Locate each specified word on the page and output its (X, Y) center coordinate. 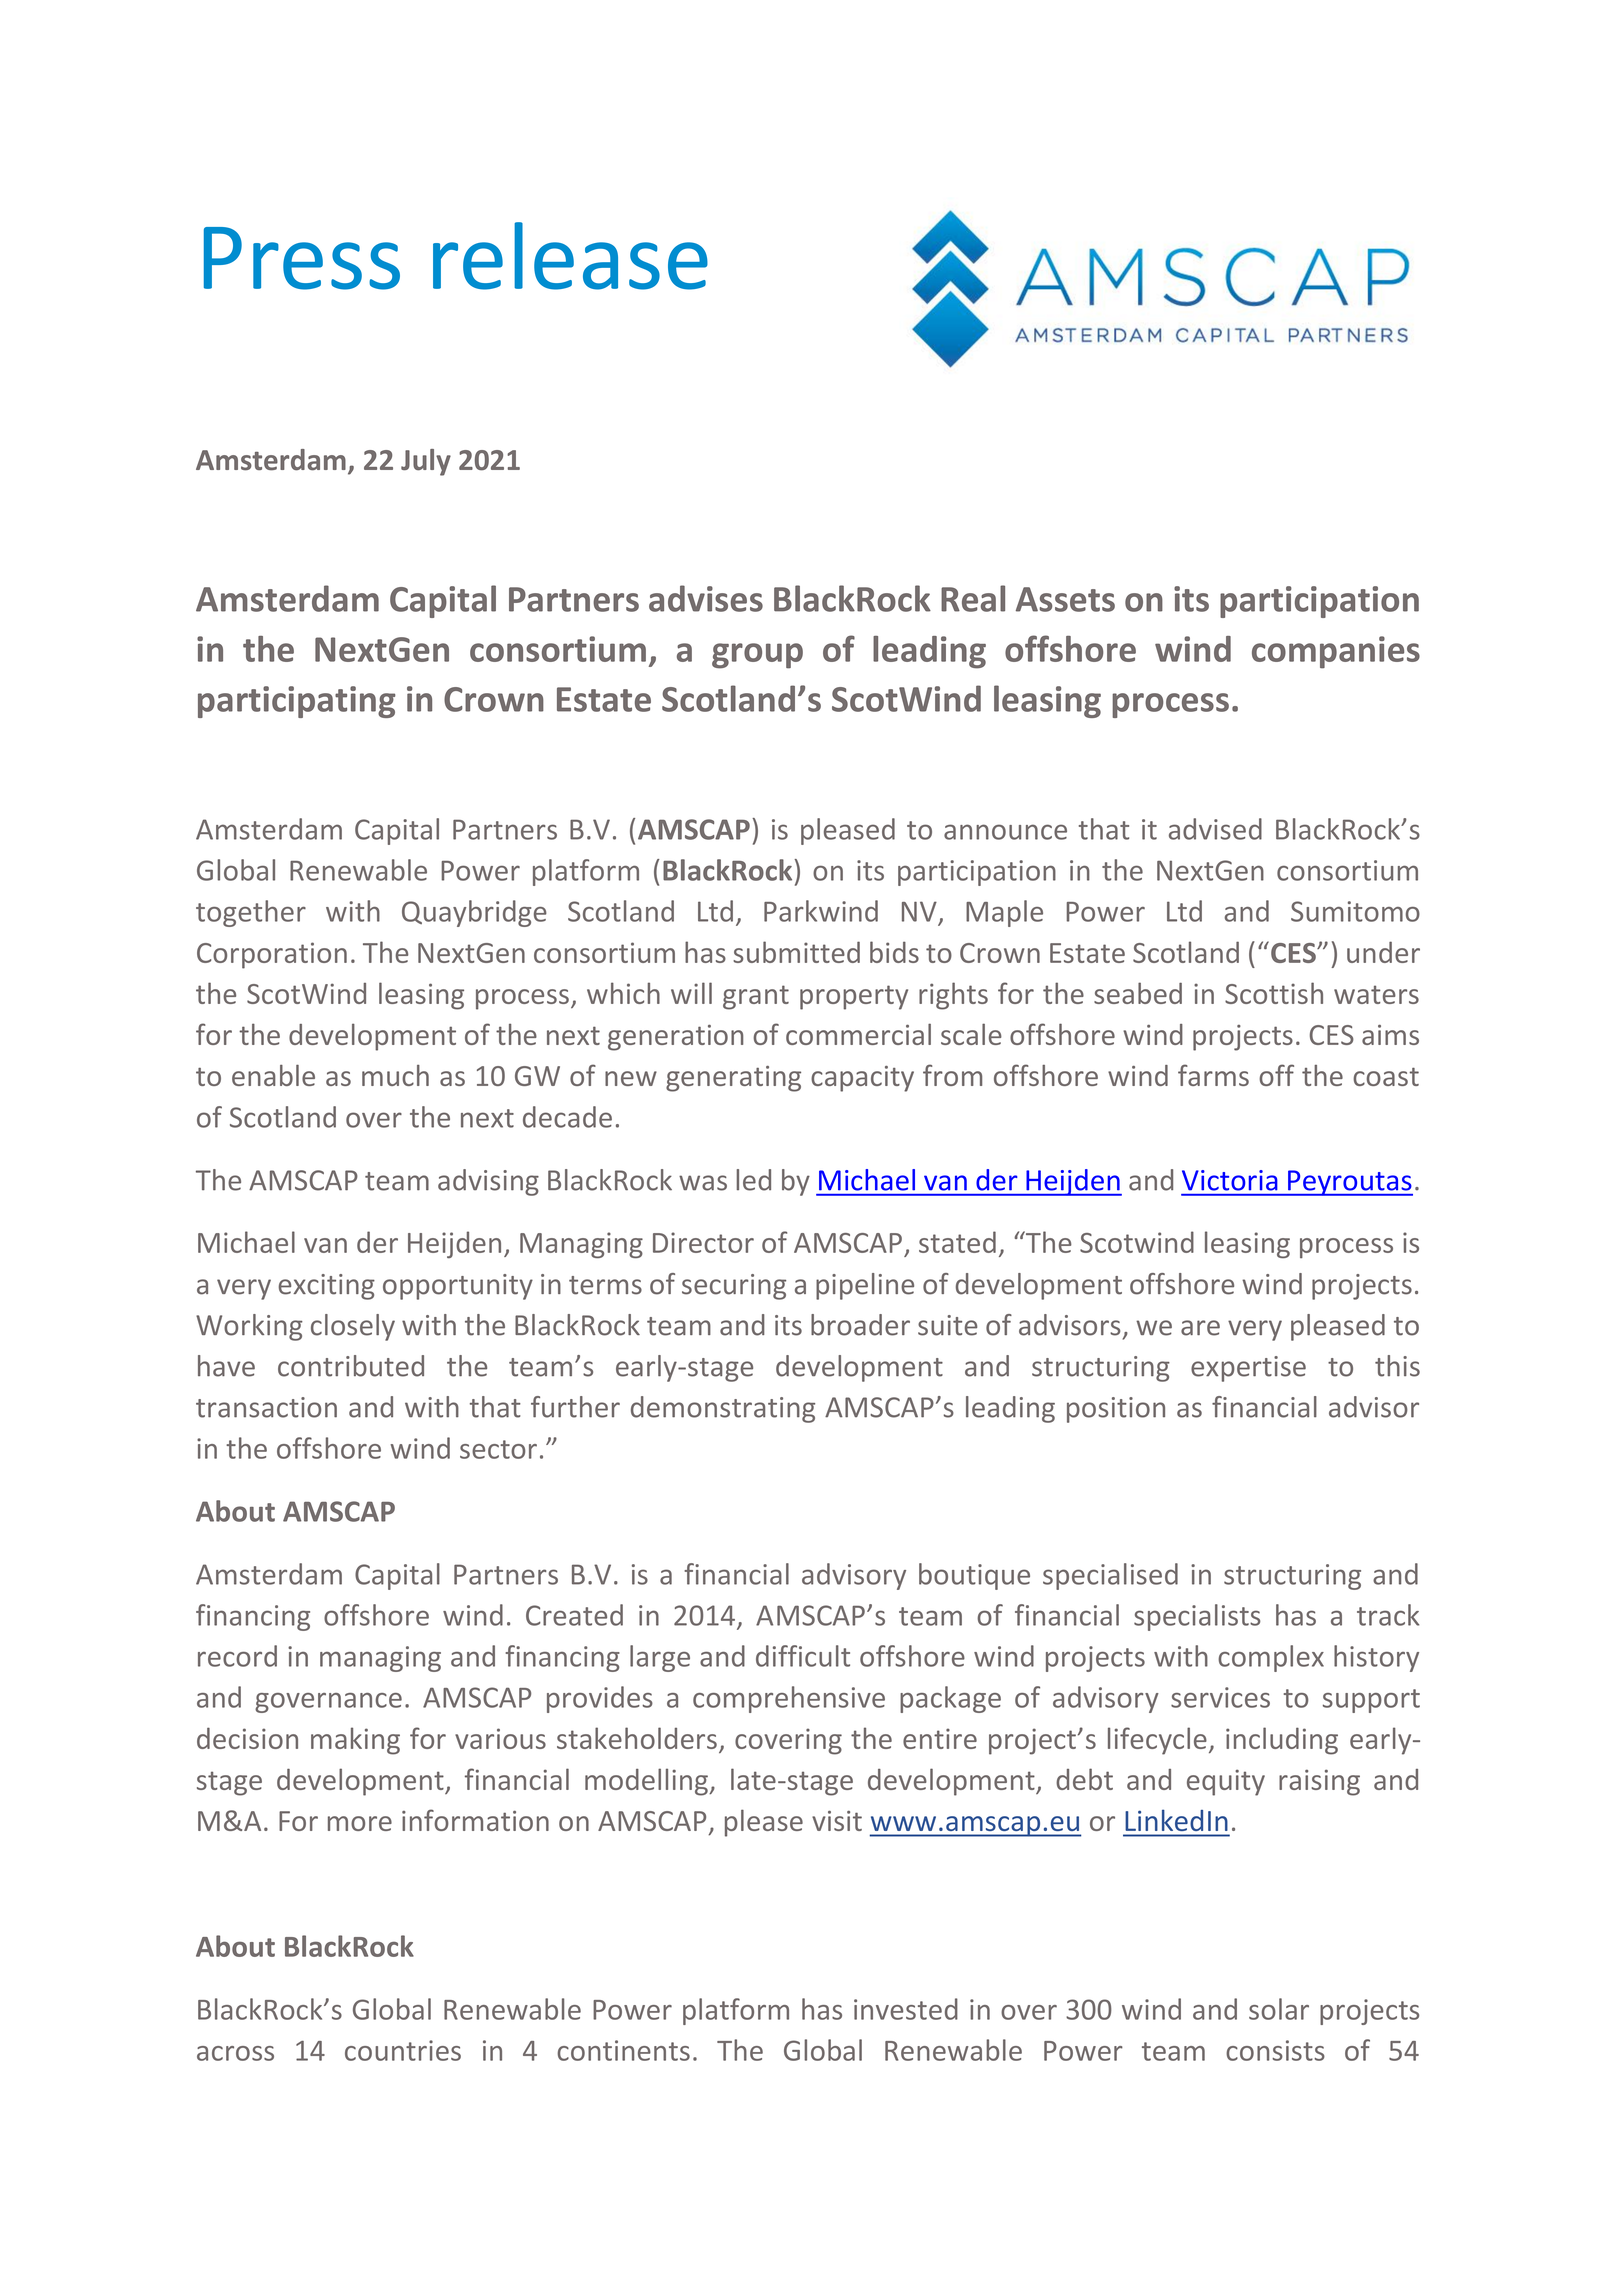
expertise (1248, 1369)
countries (403, 2050)
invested (906, 2009)
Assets (1065, 599)
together (251, 913)
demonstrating (723, 1409)
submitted (796, 952)
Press (302, 258)
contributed (351, 1366)
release (570, 256)
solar (1279, 2009)
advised (1215, 829)
